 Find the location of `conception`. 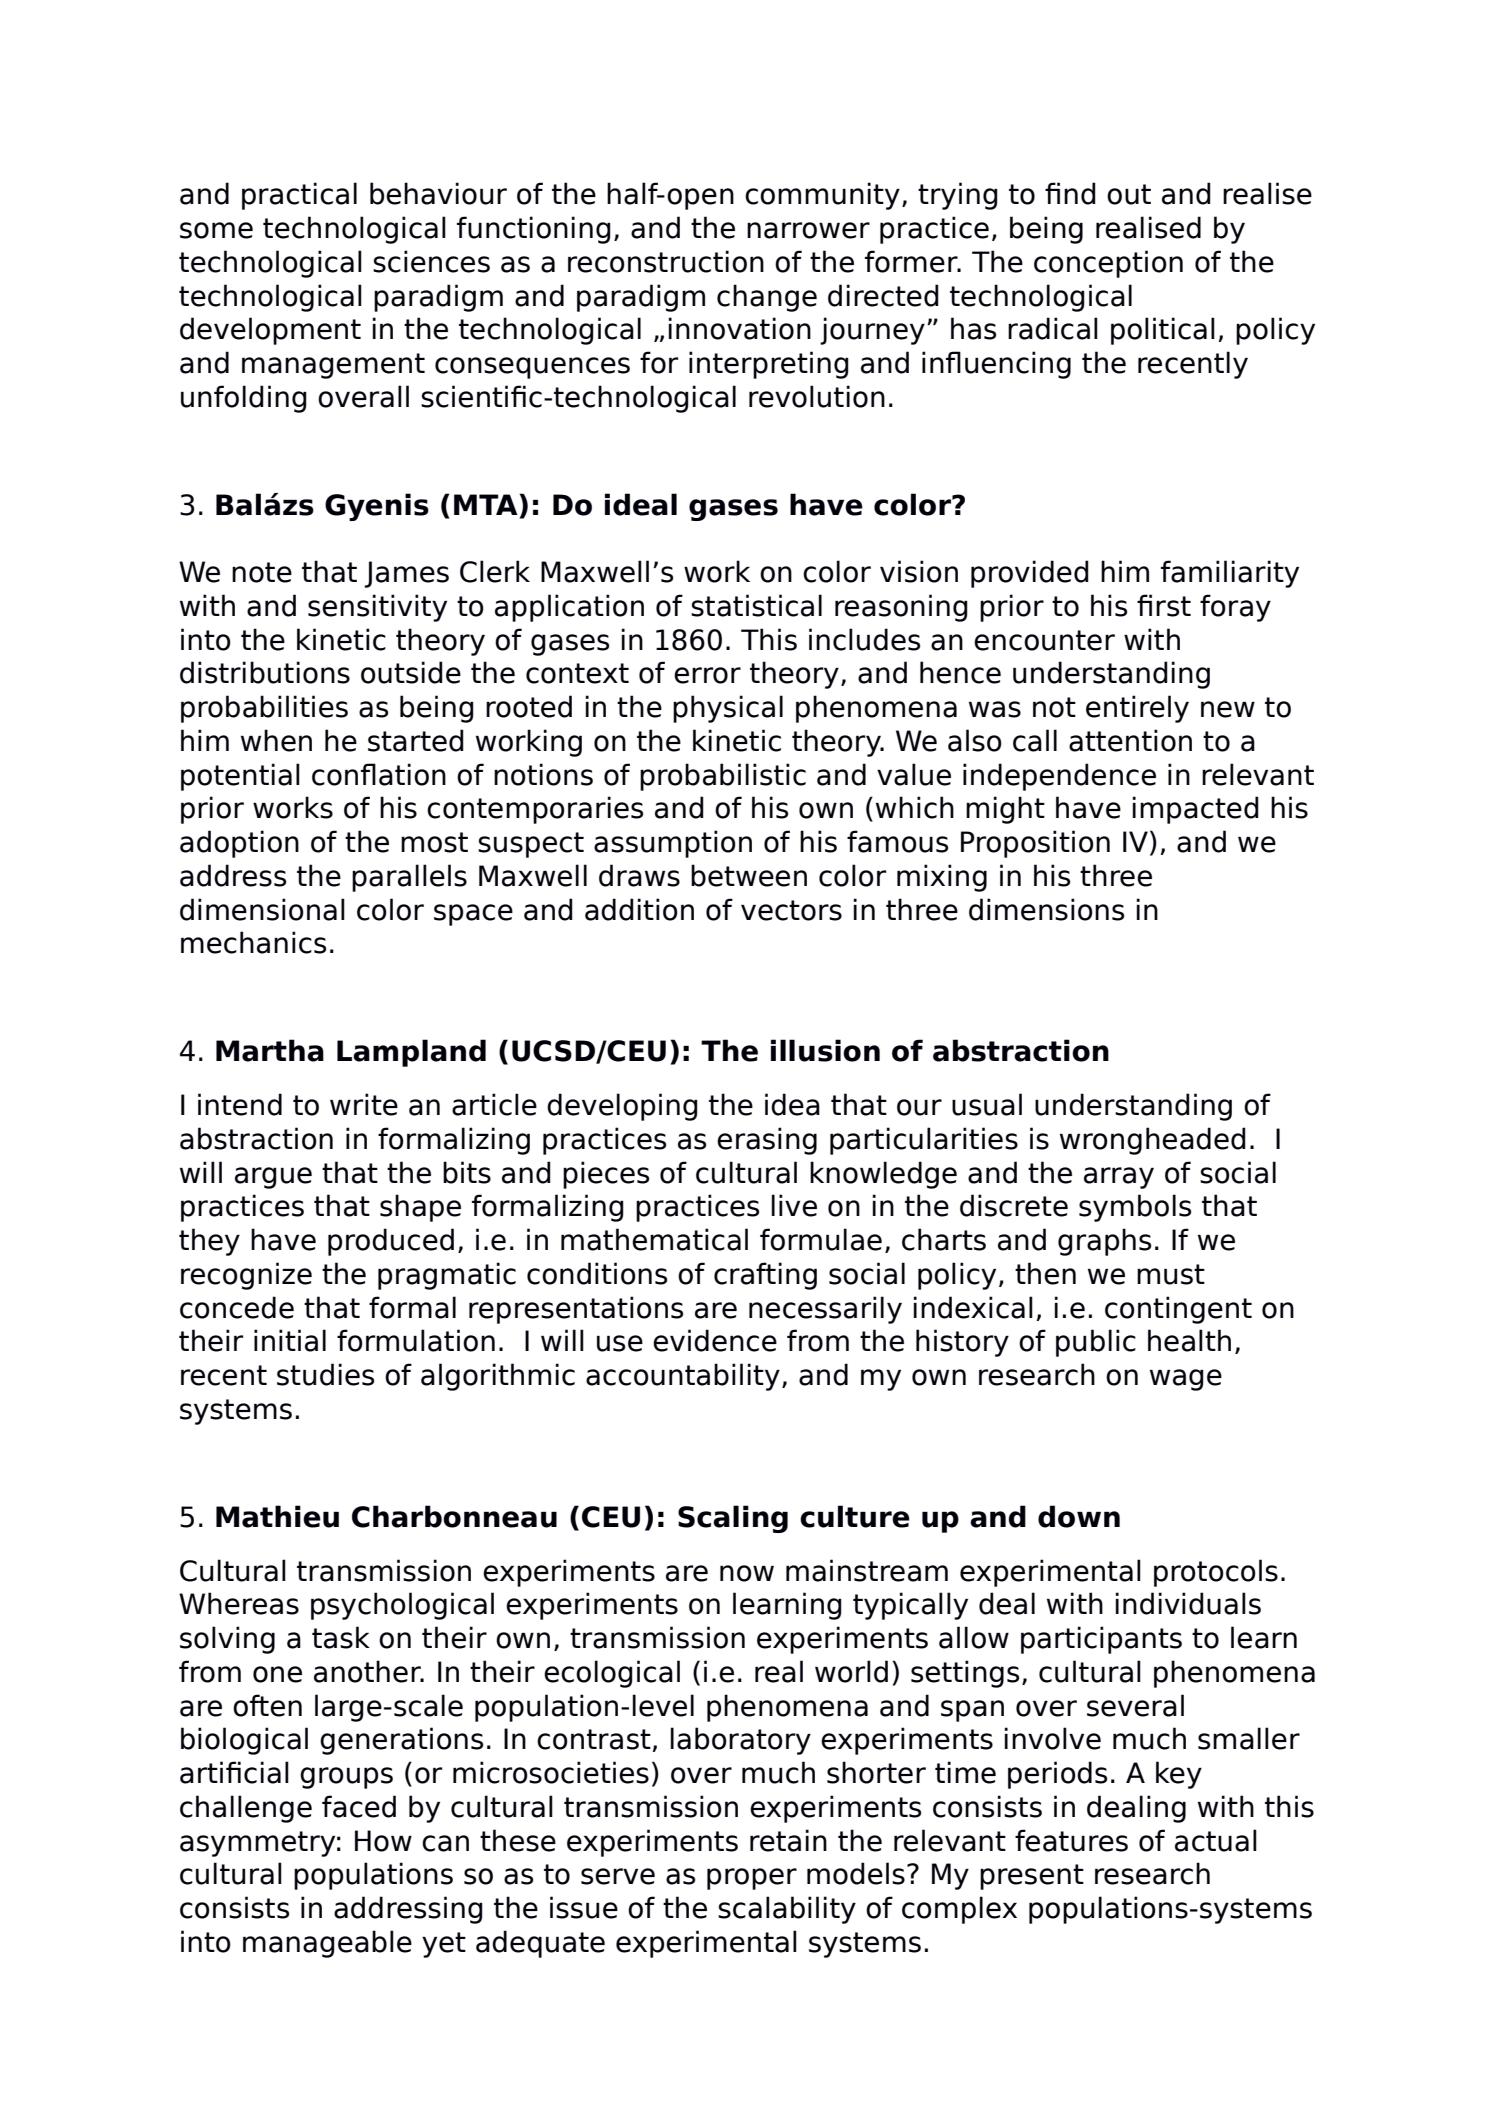

conception is located at coordinates (1108, 264).
